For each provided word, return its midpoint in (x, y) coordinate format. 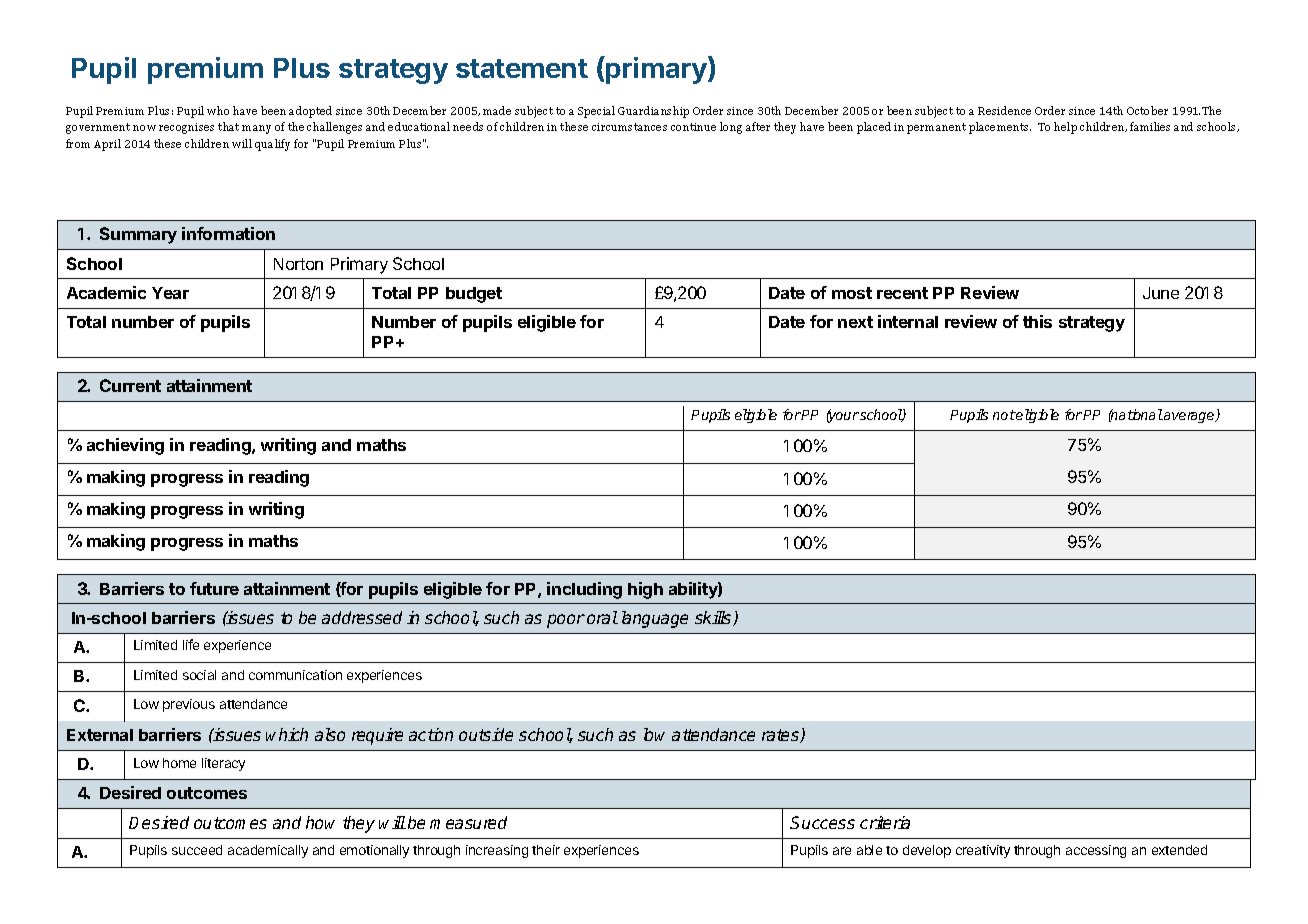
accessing (1096, 851)
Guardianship (653, 112)
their (546, 850)
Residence (1004, 110)
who (218, 110)
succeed (197, 850)
